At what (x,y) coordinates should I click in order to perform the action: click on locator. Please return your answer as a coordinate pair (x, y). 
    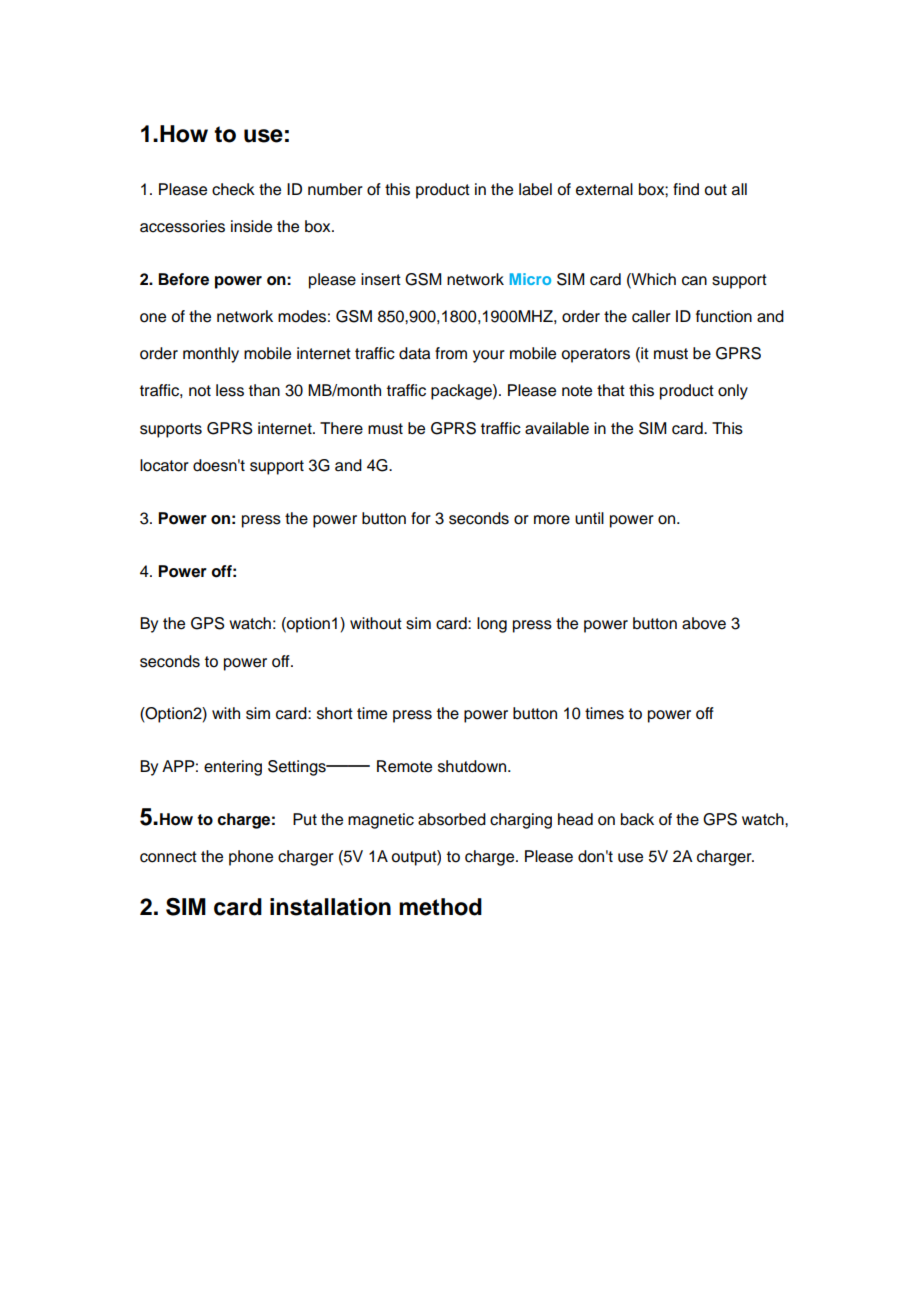
    Looking at the image, I should click on (164, 465).
